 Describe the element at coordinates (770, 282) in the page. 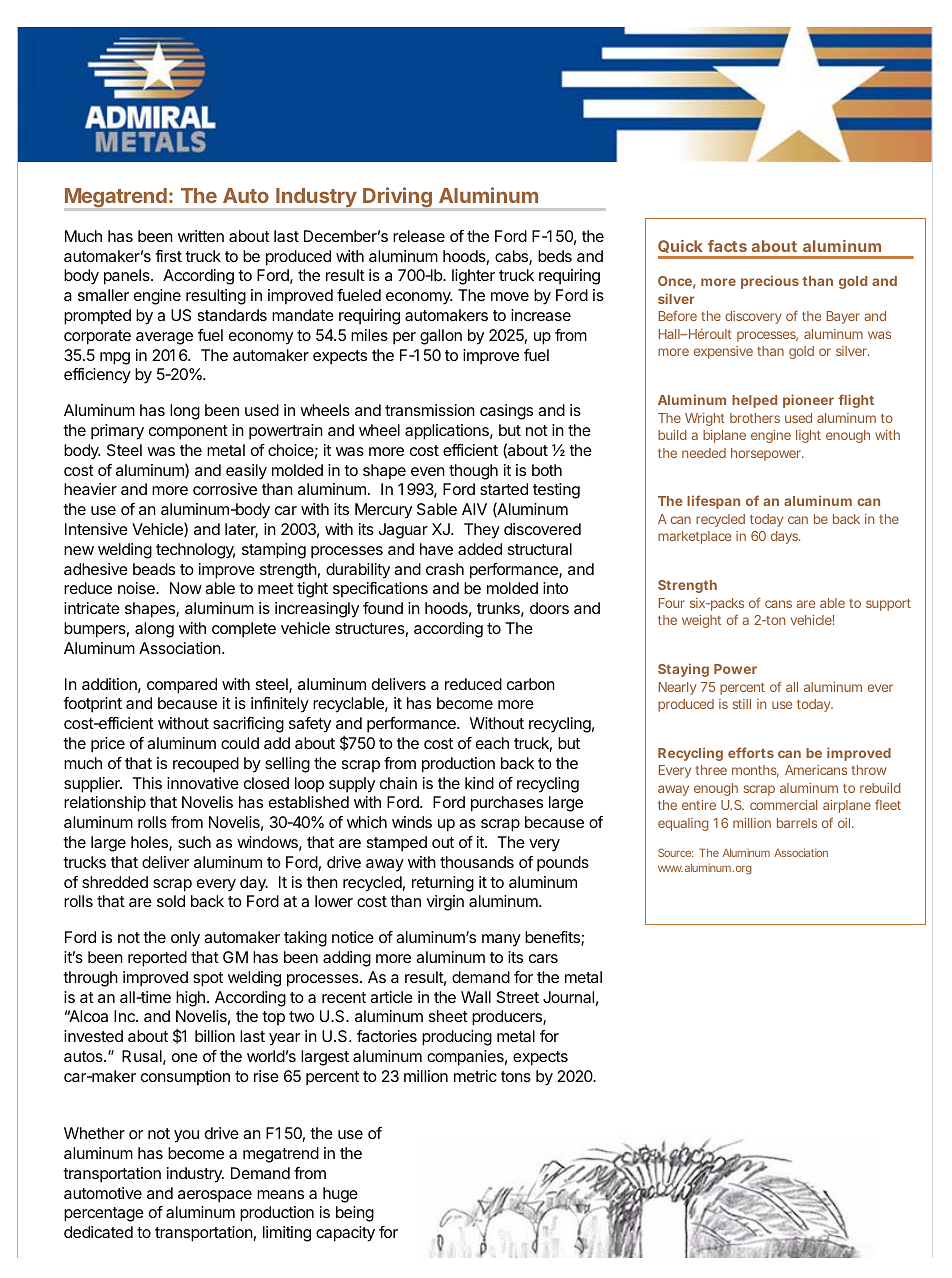

I see `precious` at that location.
